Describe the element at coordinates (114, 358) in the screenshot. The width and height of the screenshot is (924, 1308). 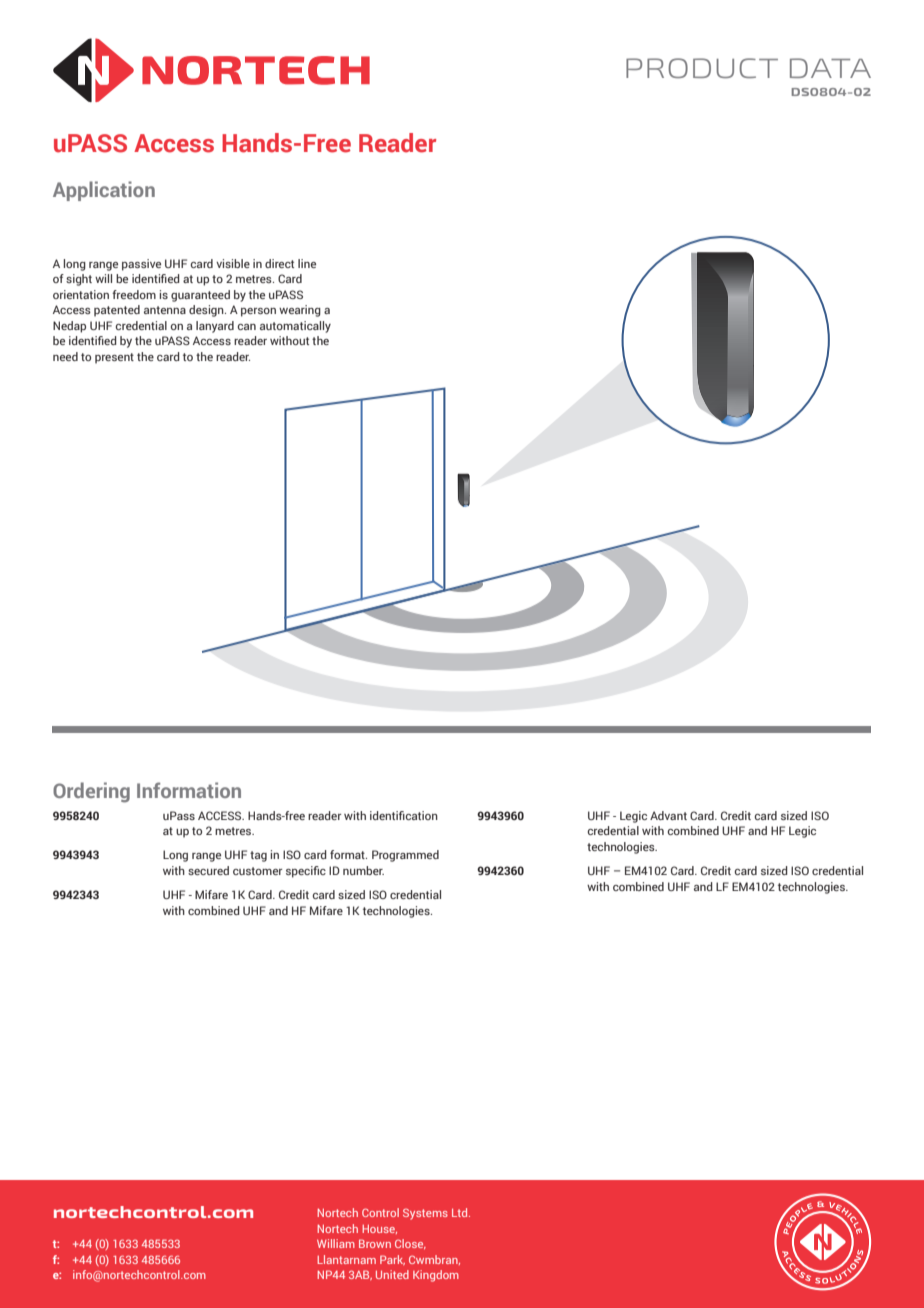
I see `present` at that location.
